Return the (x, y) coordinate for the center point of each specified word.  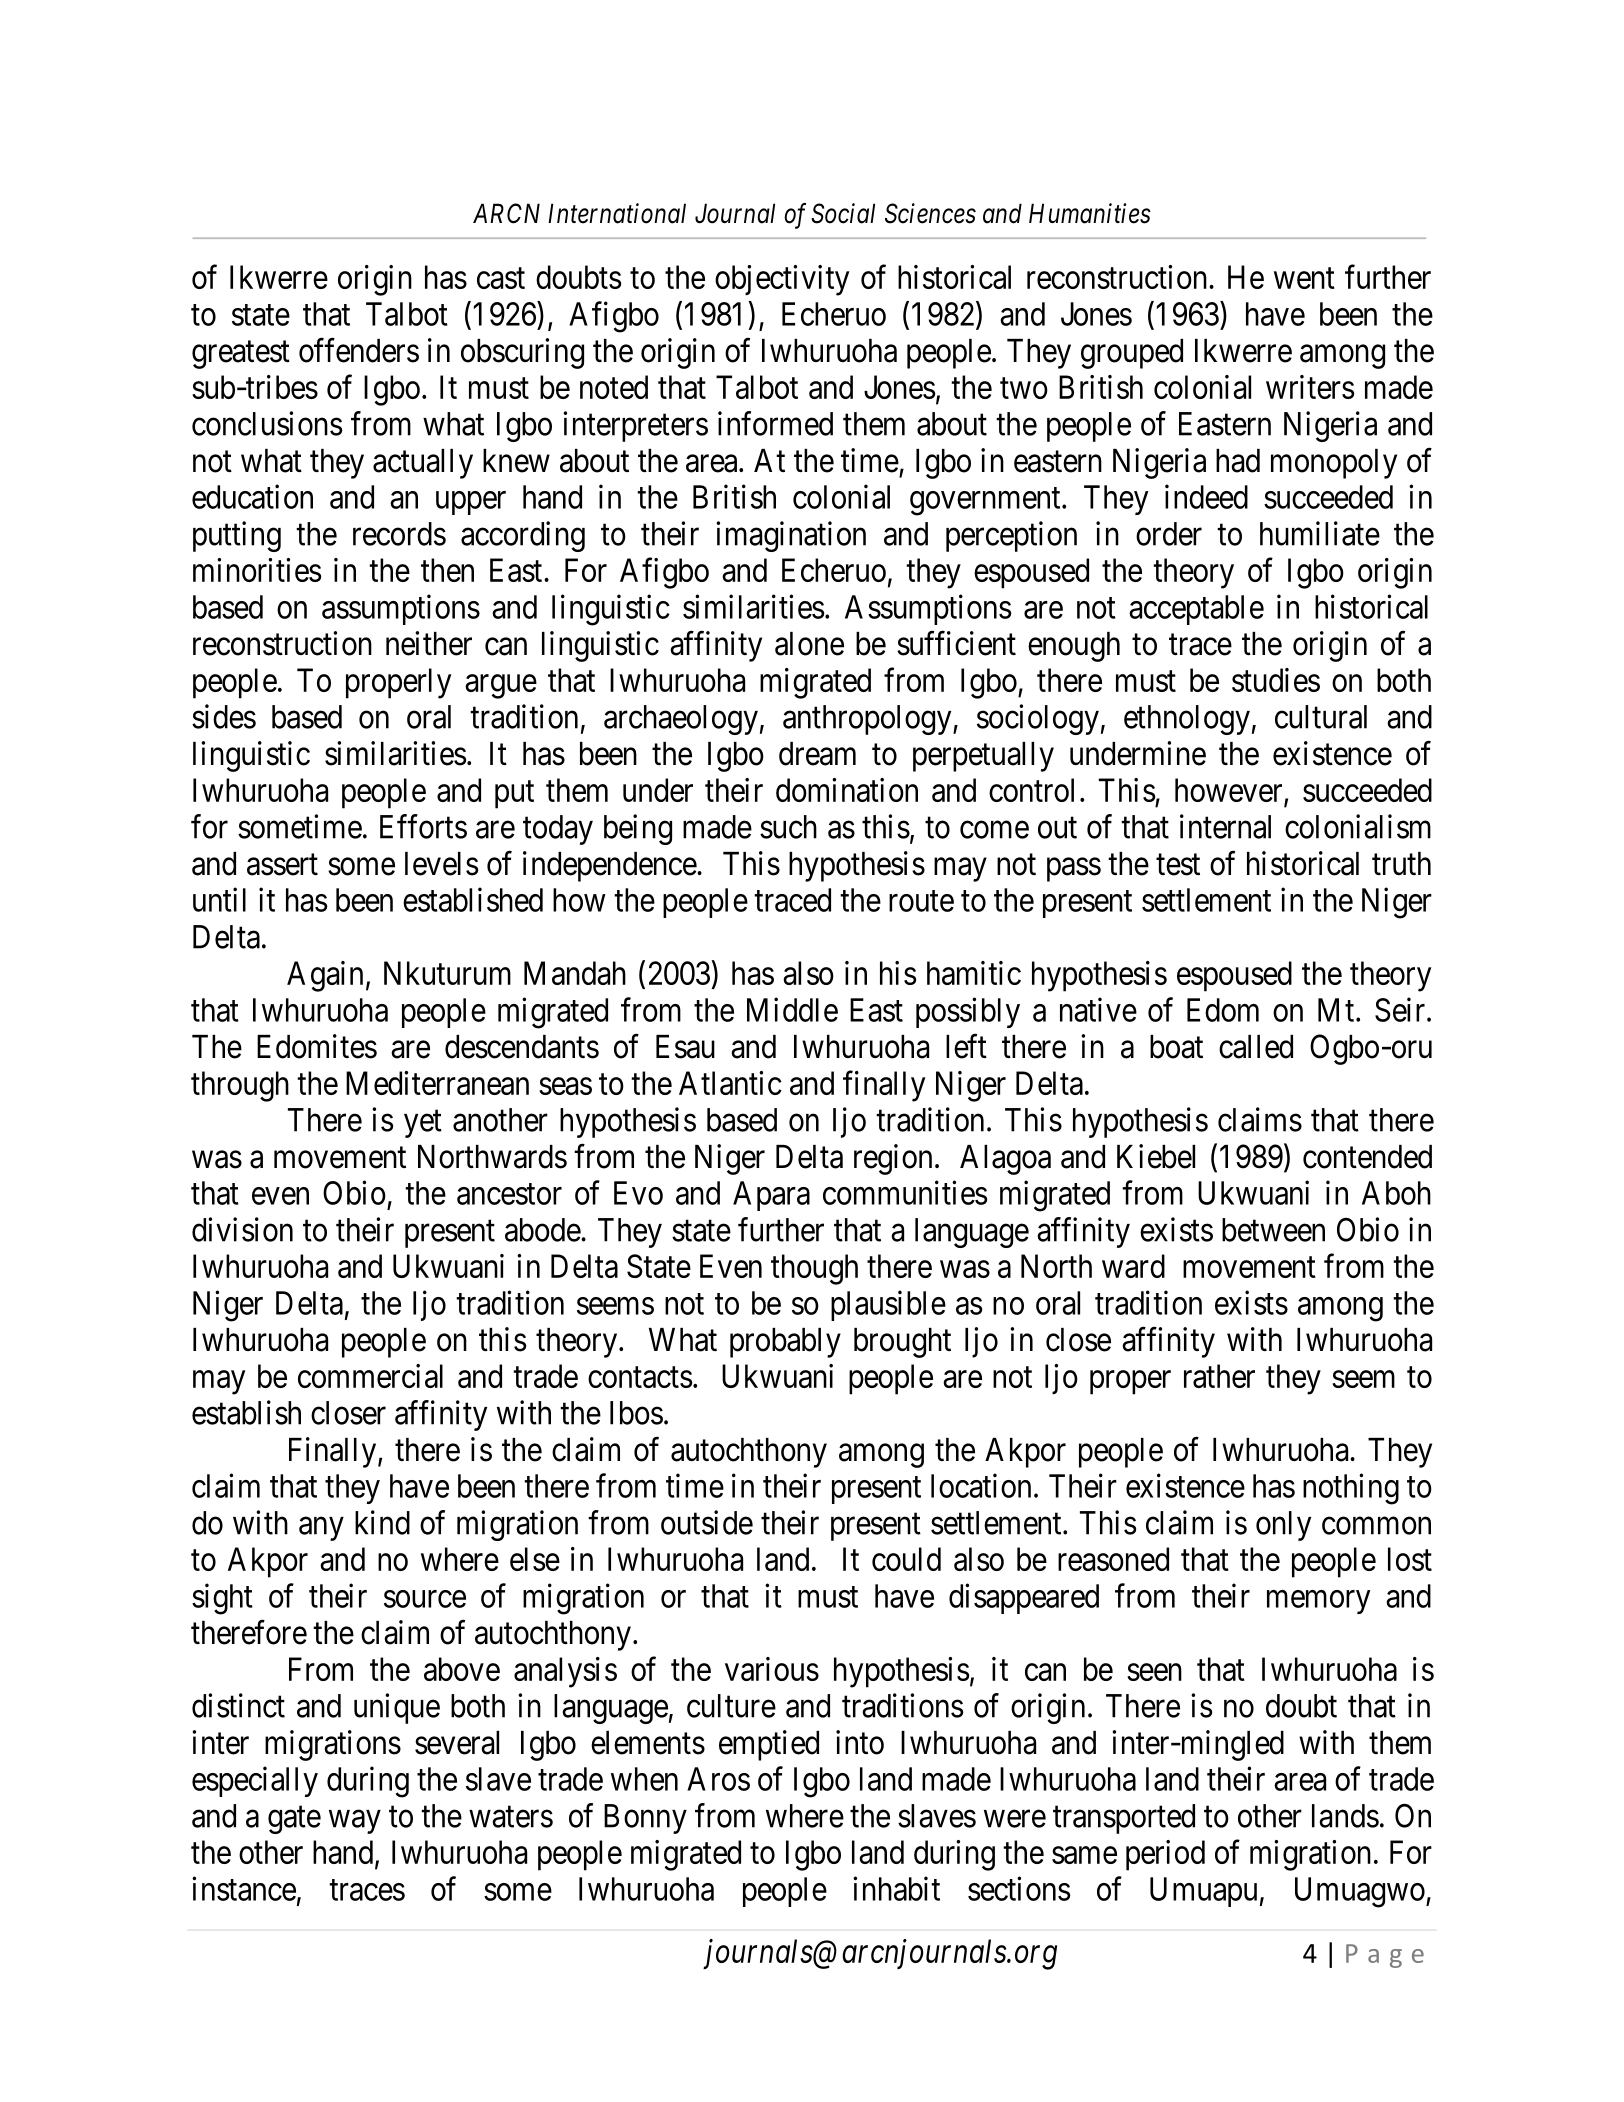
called (1256, 1047)
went (1304, 278)
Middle (792, 1009)
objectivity (782, 280)
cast (501, 278)
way (355, 1822)
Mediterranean (437, 1083)
